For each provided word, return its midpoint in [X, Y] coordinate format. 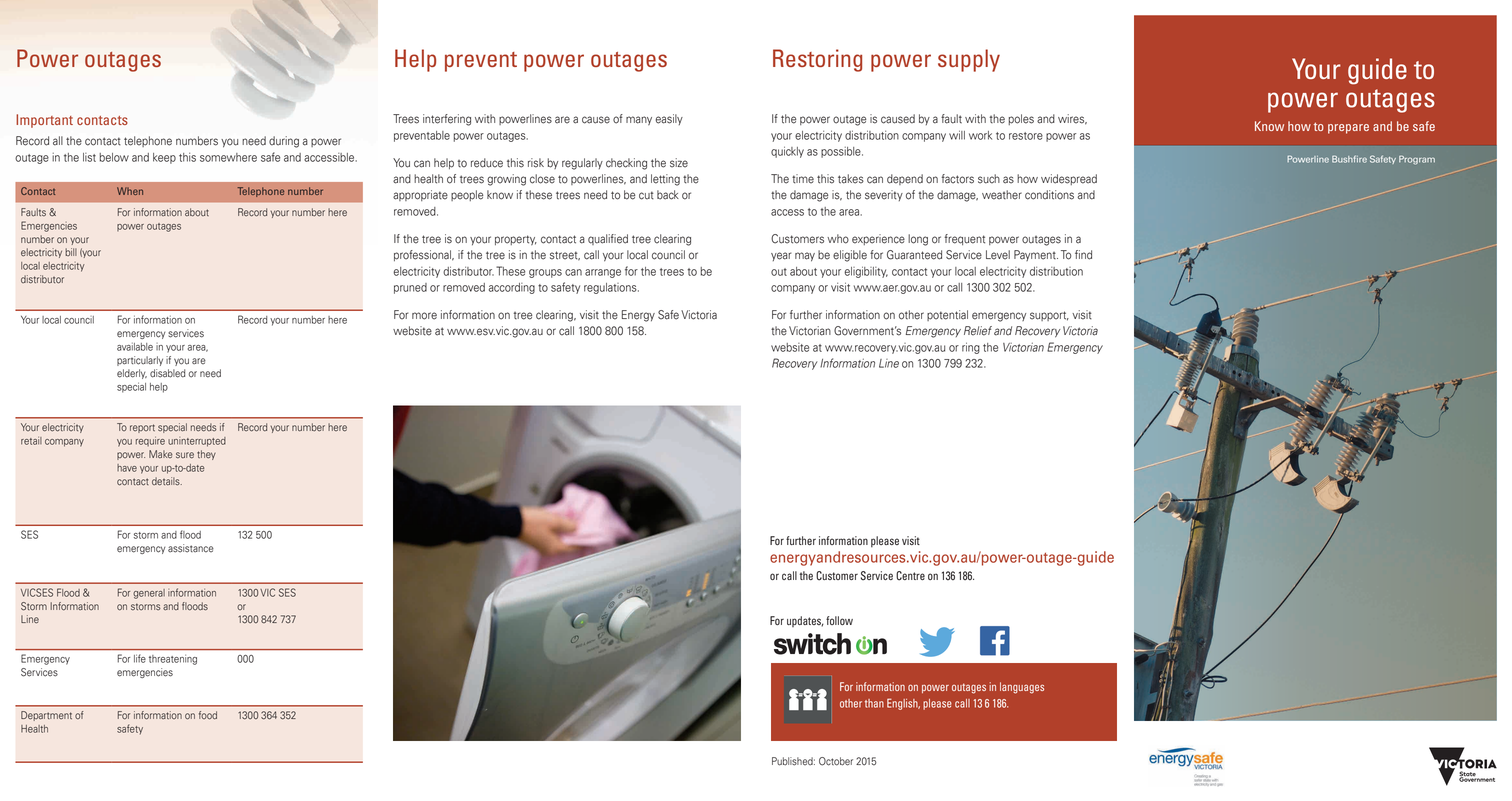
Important [44, 121]
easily [669, 119]
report [142, 428]
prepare [1348, 129]
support [1049, 316]
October [836, 761]
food [208, 715]
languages [1022, 688]
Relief [978, 331]
